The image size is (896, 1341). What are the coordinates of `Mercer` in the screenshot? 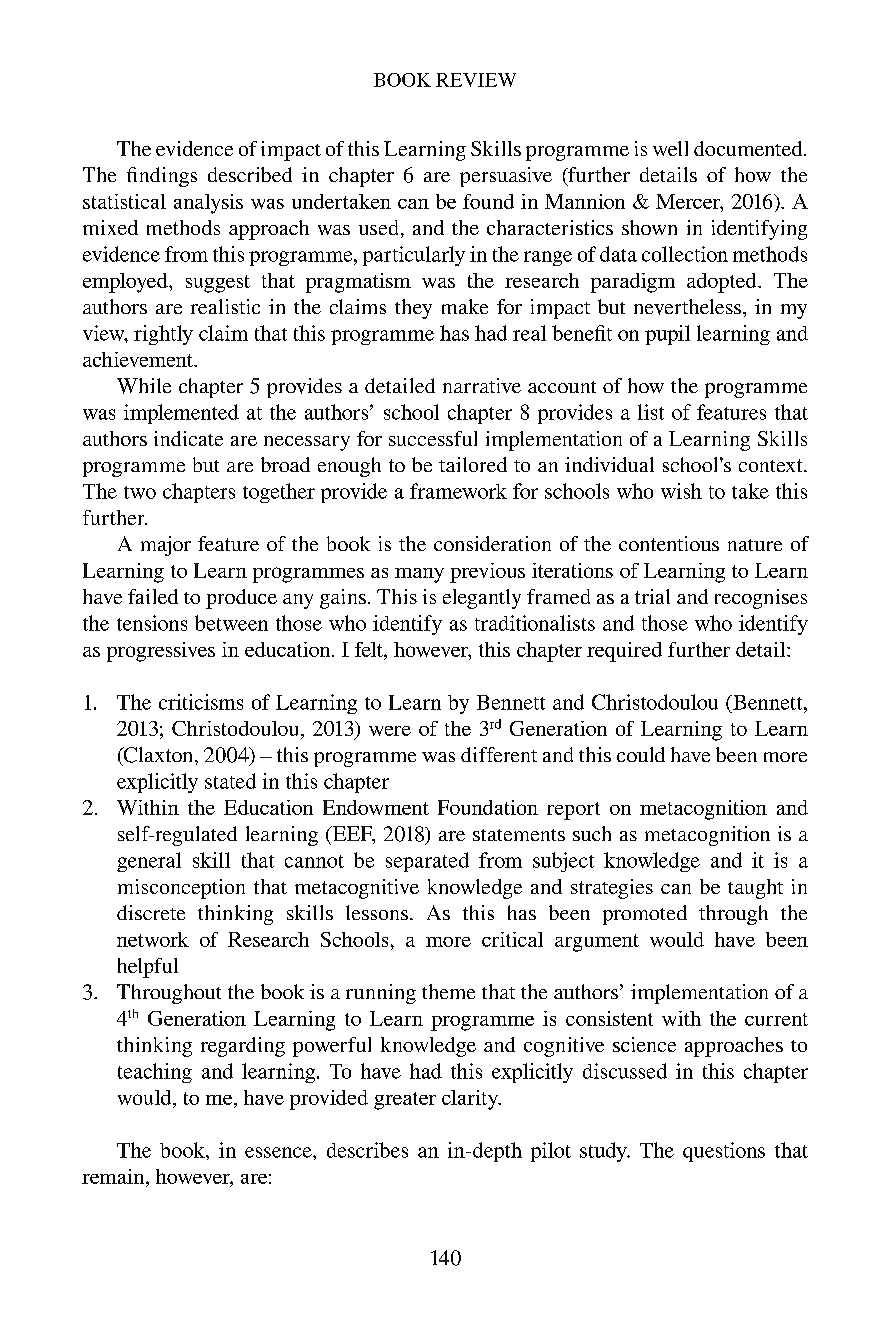 It's located at (689, 201).
